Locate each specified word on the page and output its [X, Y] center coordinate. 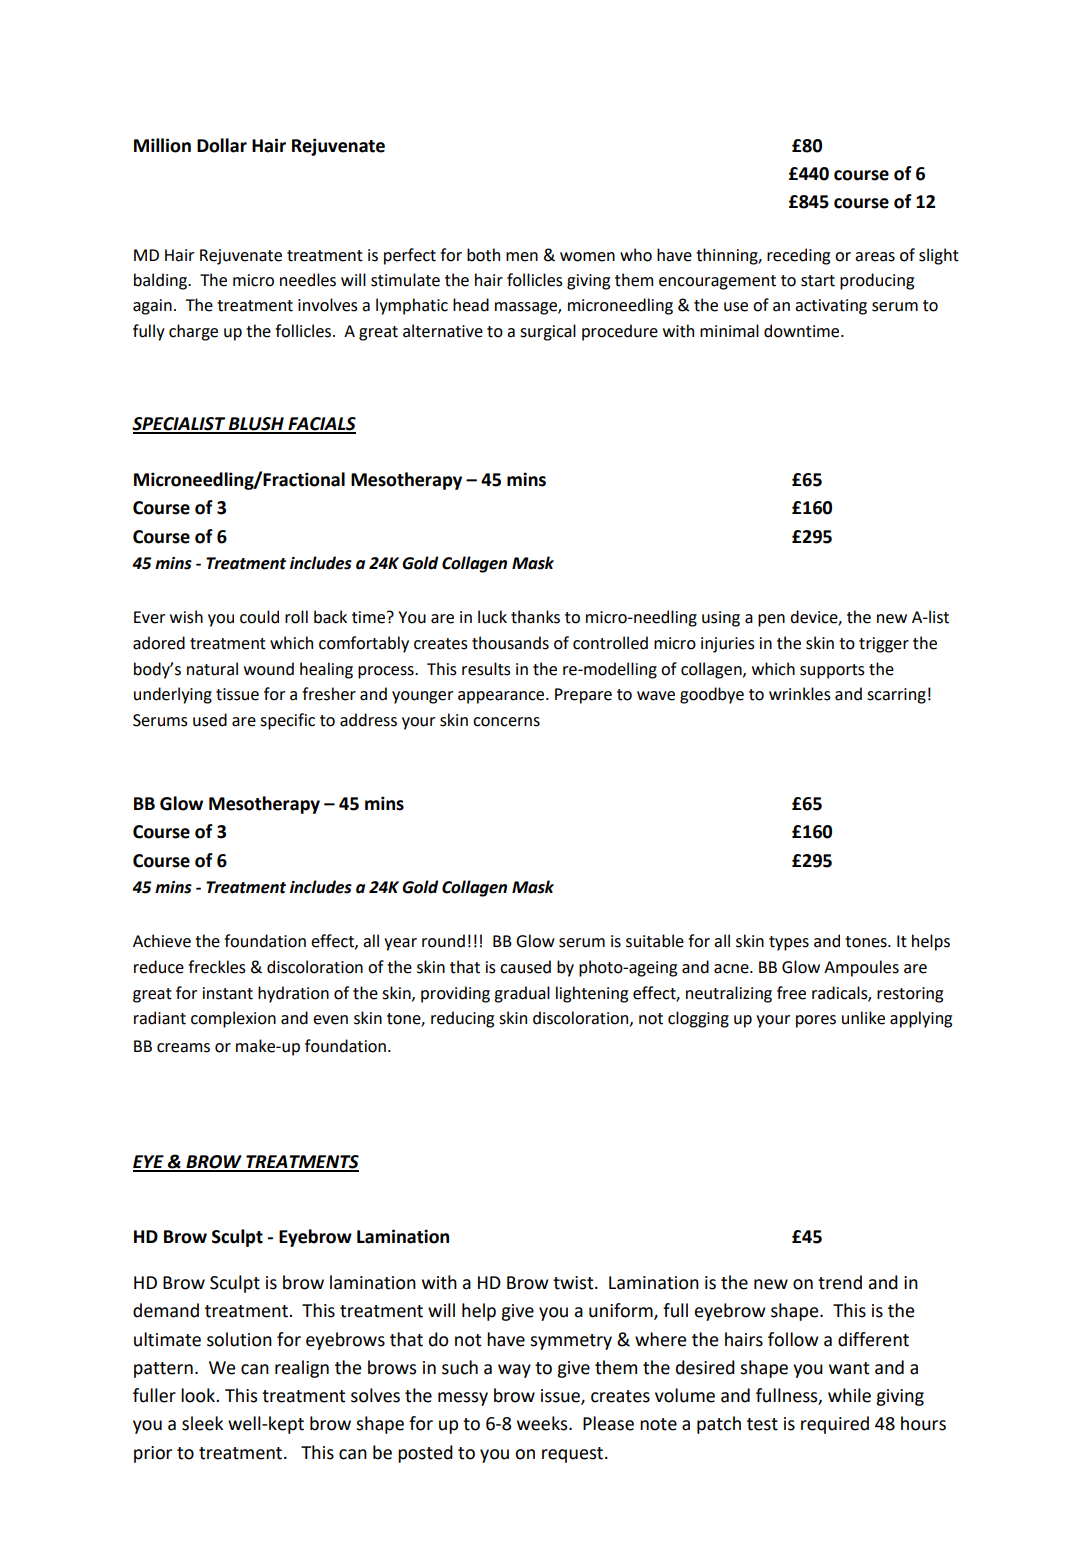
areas [875, 257]
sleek [202, 1423]
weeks [543, 1423]
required [835, 1425]
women [587, 257]
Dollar [222, 145]
